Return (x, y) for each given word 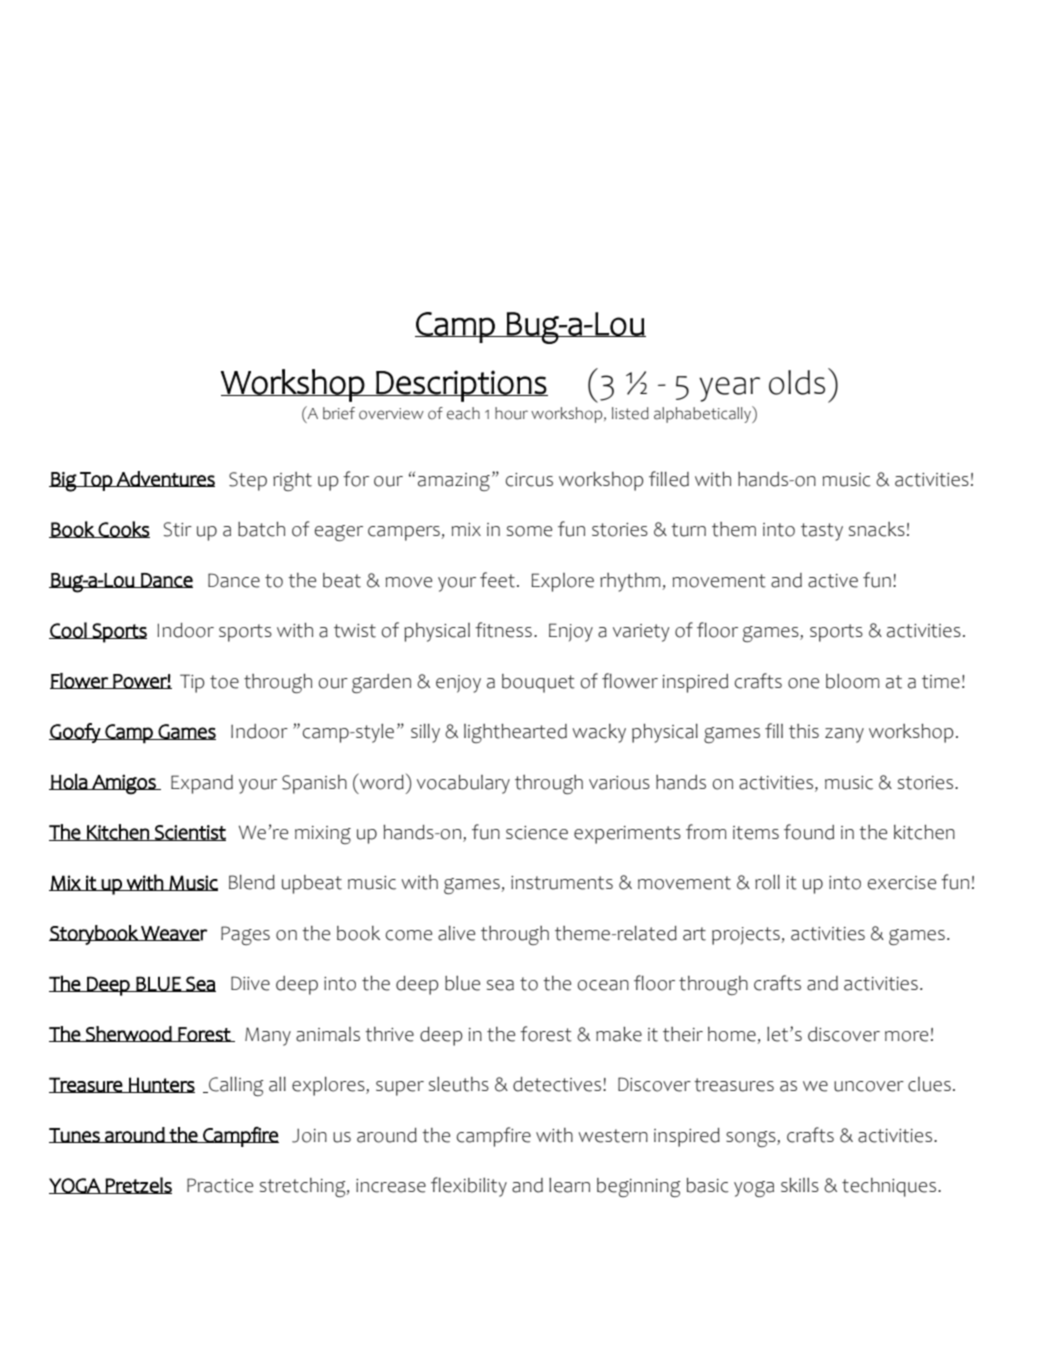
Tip (192, 683)
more (906, 1036)
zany (844, 735)
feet (497, 580)
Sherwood (129, 1034)
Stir (178, 529)
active (833, 581)
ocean (603, 985)
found (809, 832)
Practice (220, 1185)
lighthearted (515, 733)
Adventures (165, 479)
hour (511, 413)
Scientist (189, 833)
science (537, 833)
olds (797, 382)
